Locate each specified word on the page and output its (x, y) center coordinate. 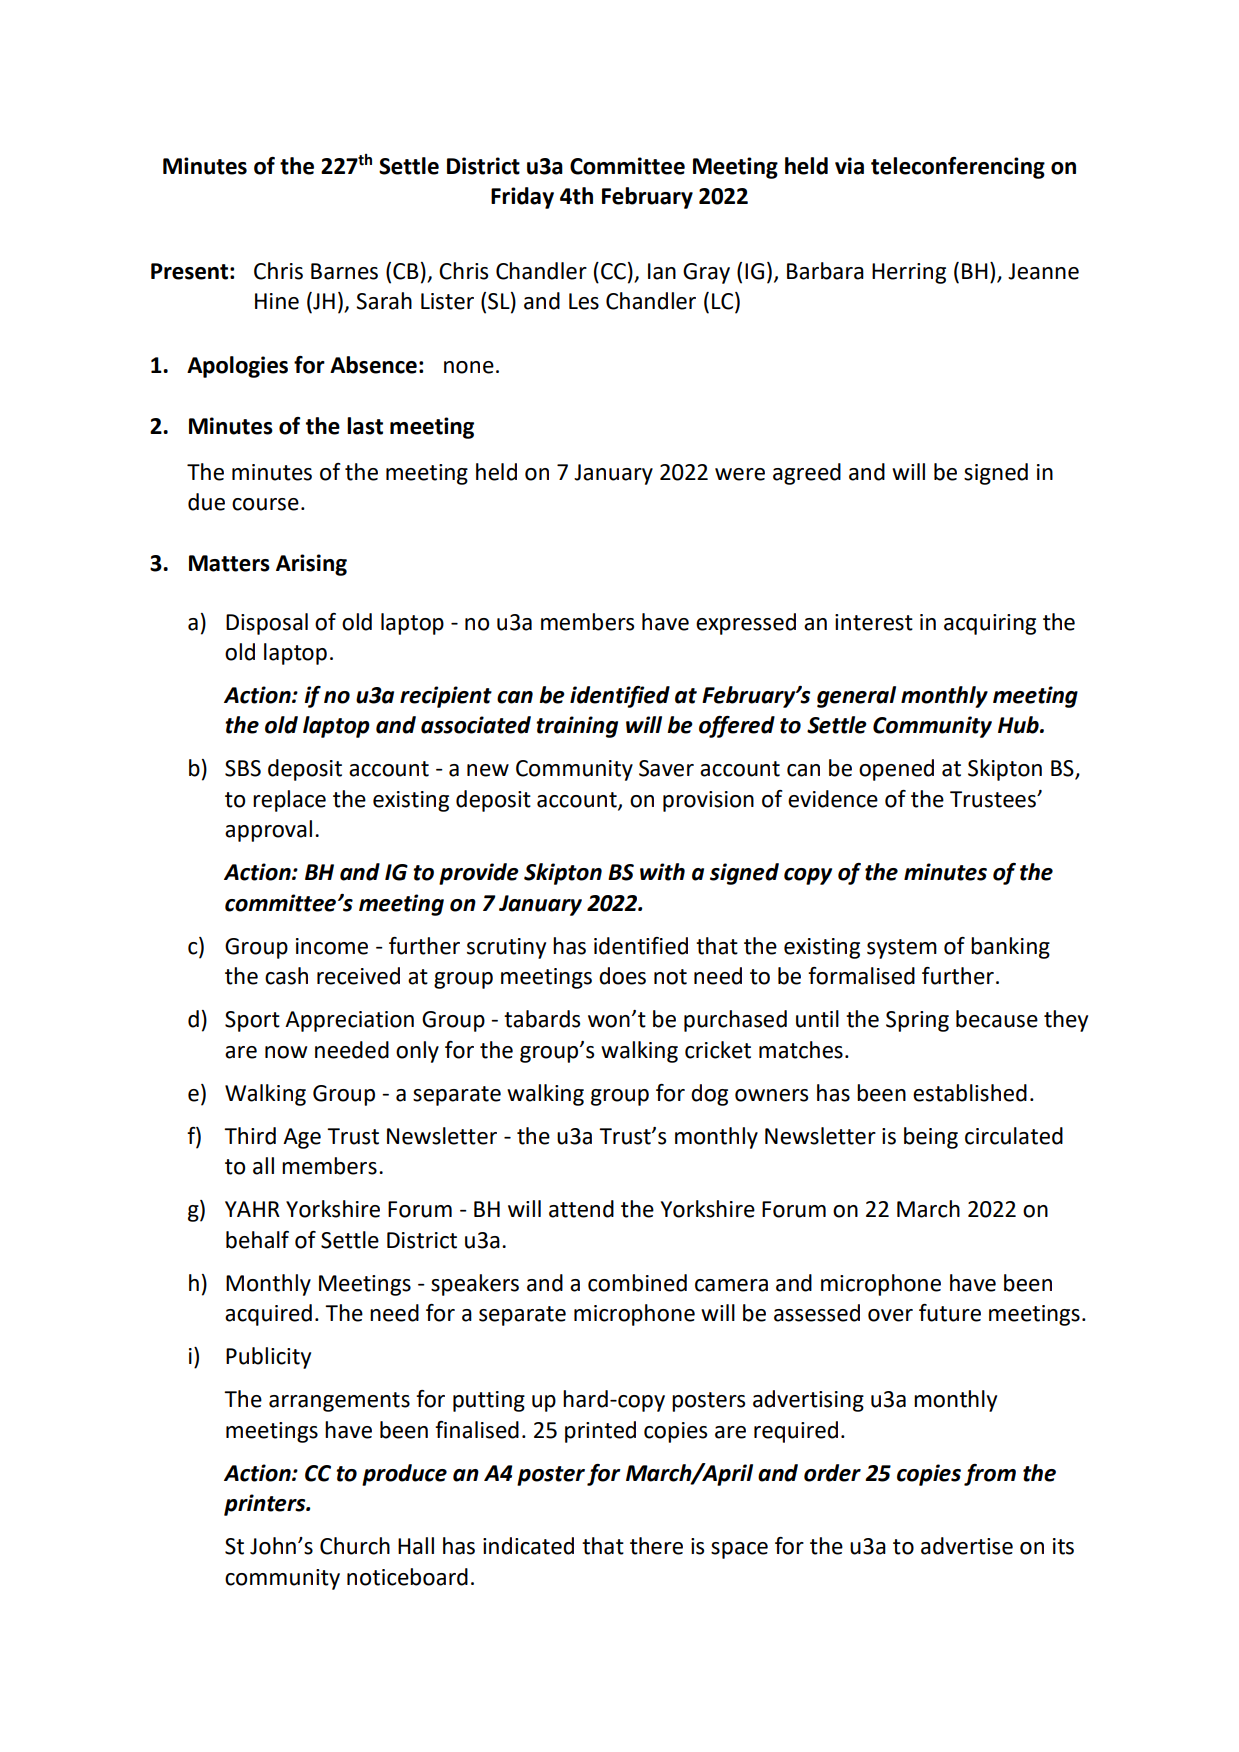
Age (302, 1138)
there (656, 1546)
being (931, 1138)
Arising (311, 565)
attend (581, 1209)
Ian (662, 271)
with (662, 872)
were (740, 474)
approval (268, 831)
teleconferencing (958, 168)
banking (1010, 948)
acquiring (990, 624)
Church (355, 1546)
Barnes (344, 271)
